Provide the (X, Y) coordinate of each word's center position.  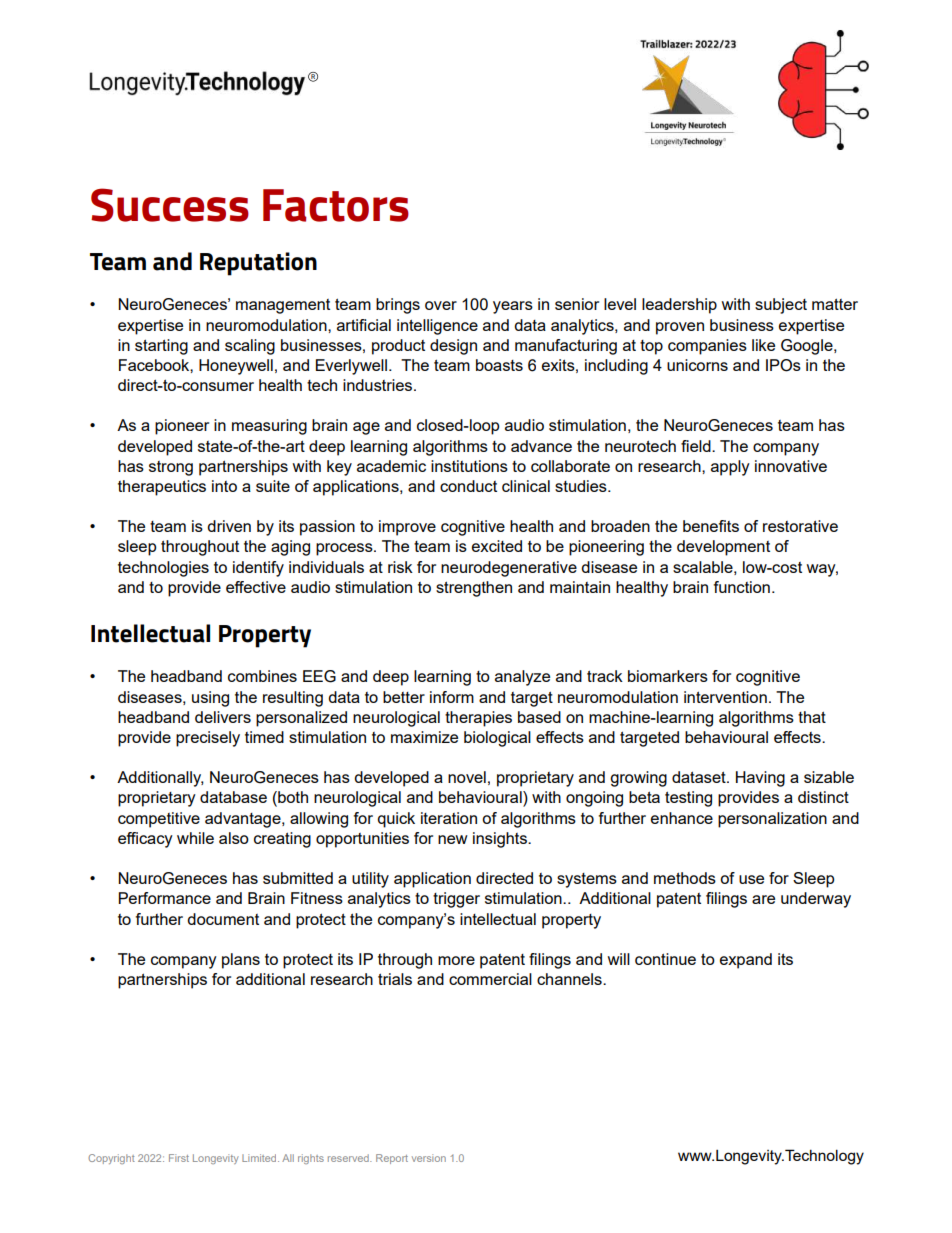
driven (229, 526)
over (441, 305)
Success (170, 205)
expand (746, 961)
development (723, 548)
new (453, 839)
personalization (772, 820)
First (179, 1158)
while (195, 838)
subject (781, 306)
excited (497, 546)
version (429, 1158)
